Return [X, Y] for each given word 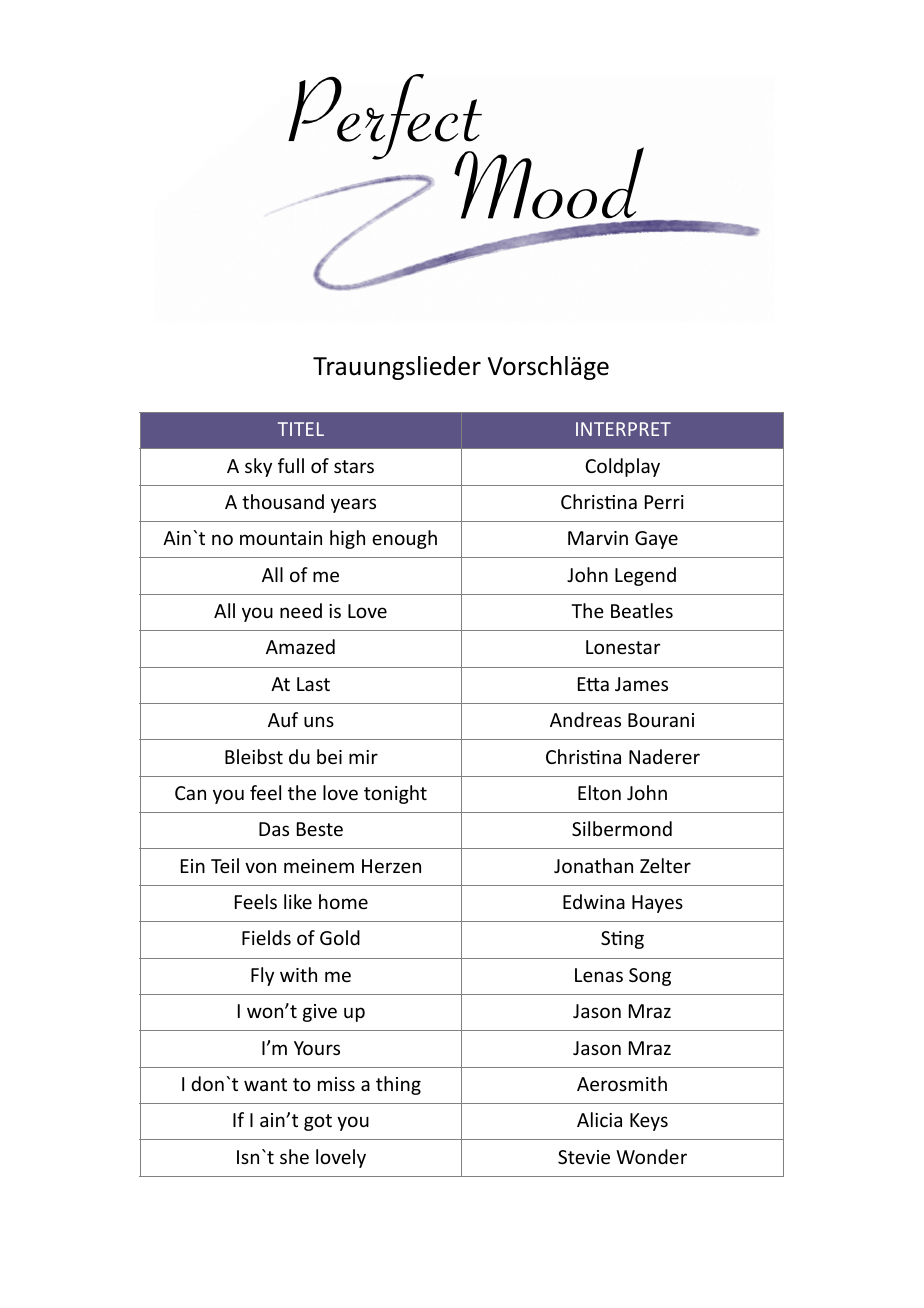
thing [398, 1085]
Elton [599, 792]
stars [354, 466]
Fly [262, 976]
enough [404, 539]
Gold [340, 937]
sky [258, 467]
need [301, 610]
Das [274, 829]
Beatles [642, 610]
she [294, 1156]
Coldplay [622, 467]
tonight [395, 794]
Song [650, 977]
